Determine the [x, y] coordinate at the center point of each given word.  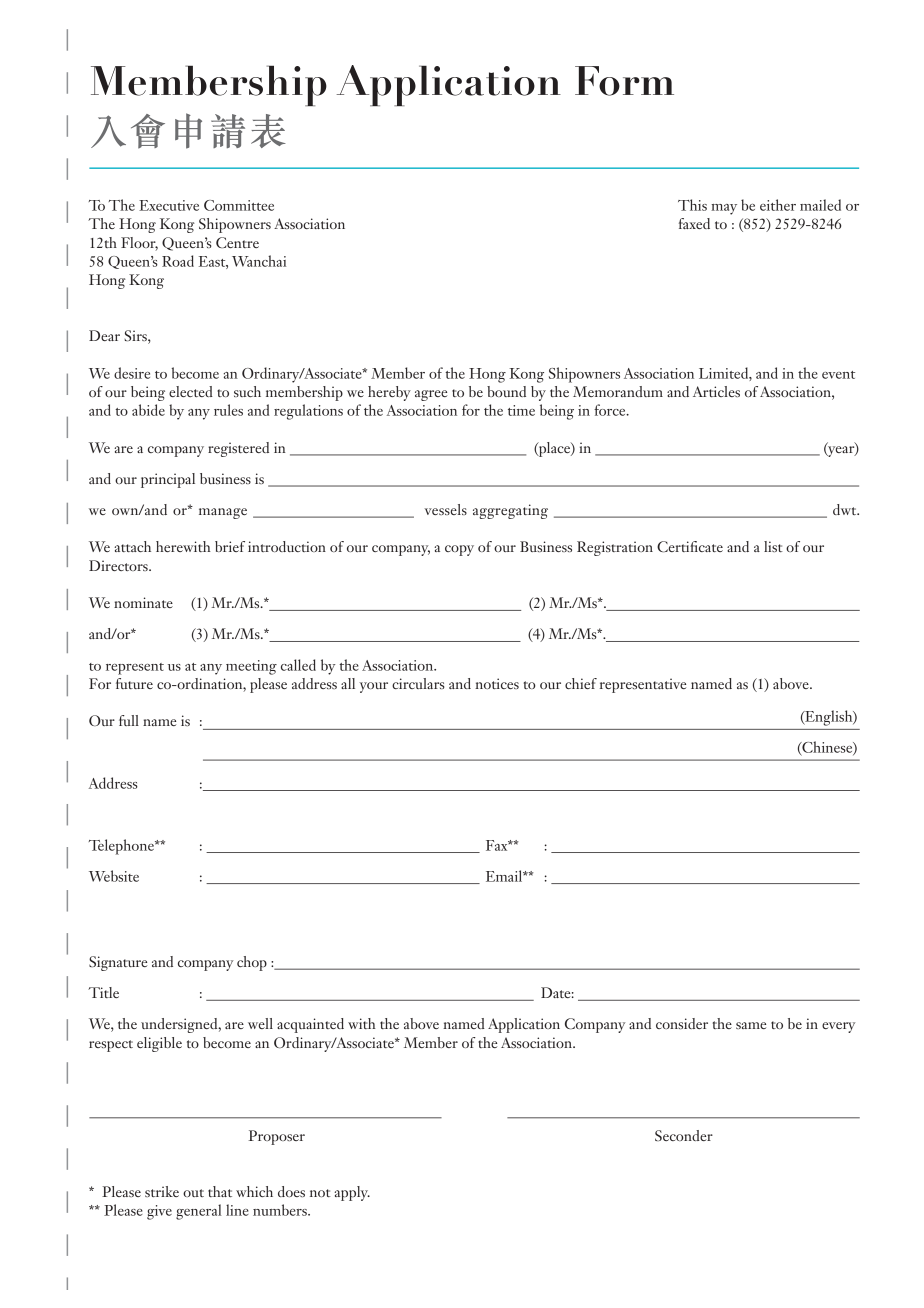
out [193, 1193]
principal [168, 480]
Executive [169, 205]
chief [581, 683]
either [778, 205]
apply [352, 1193]
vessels [445, 509]
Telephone [122, 847]
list [773, 546]
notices [497, 683]
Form [624, 81]
